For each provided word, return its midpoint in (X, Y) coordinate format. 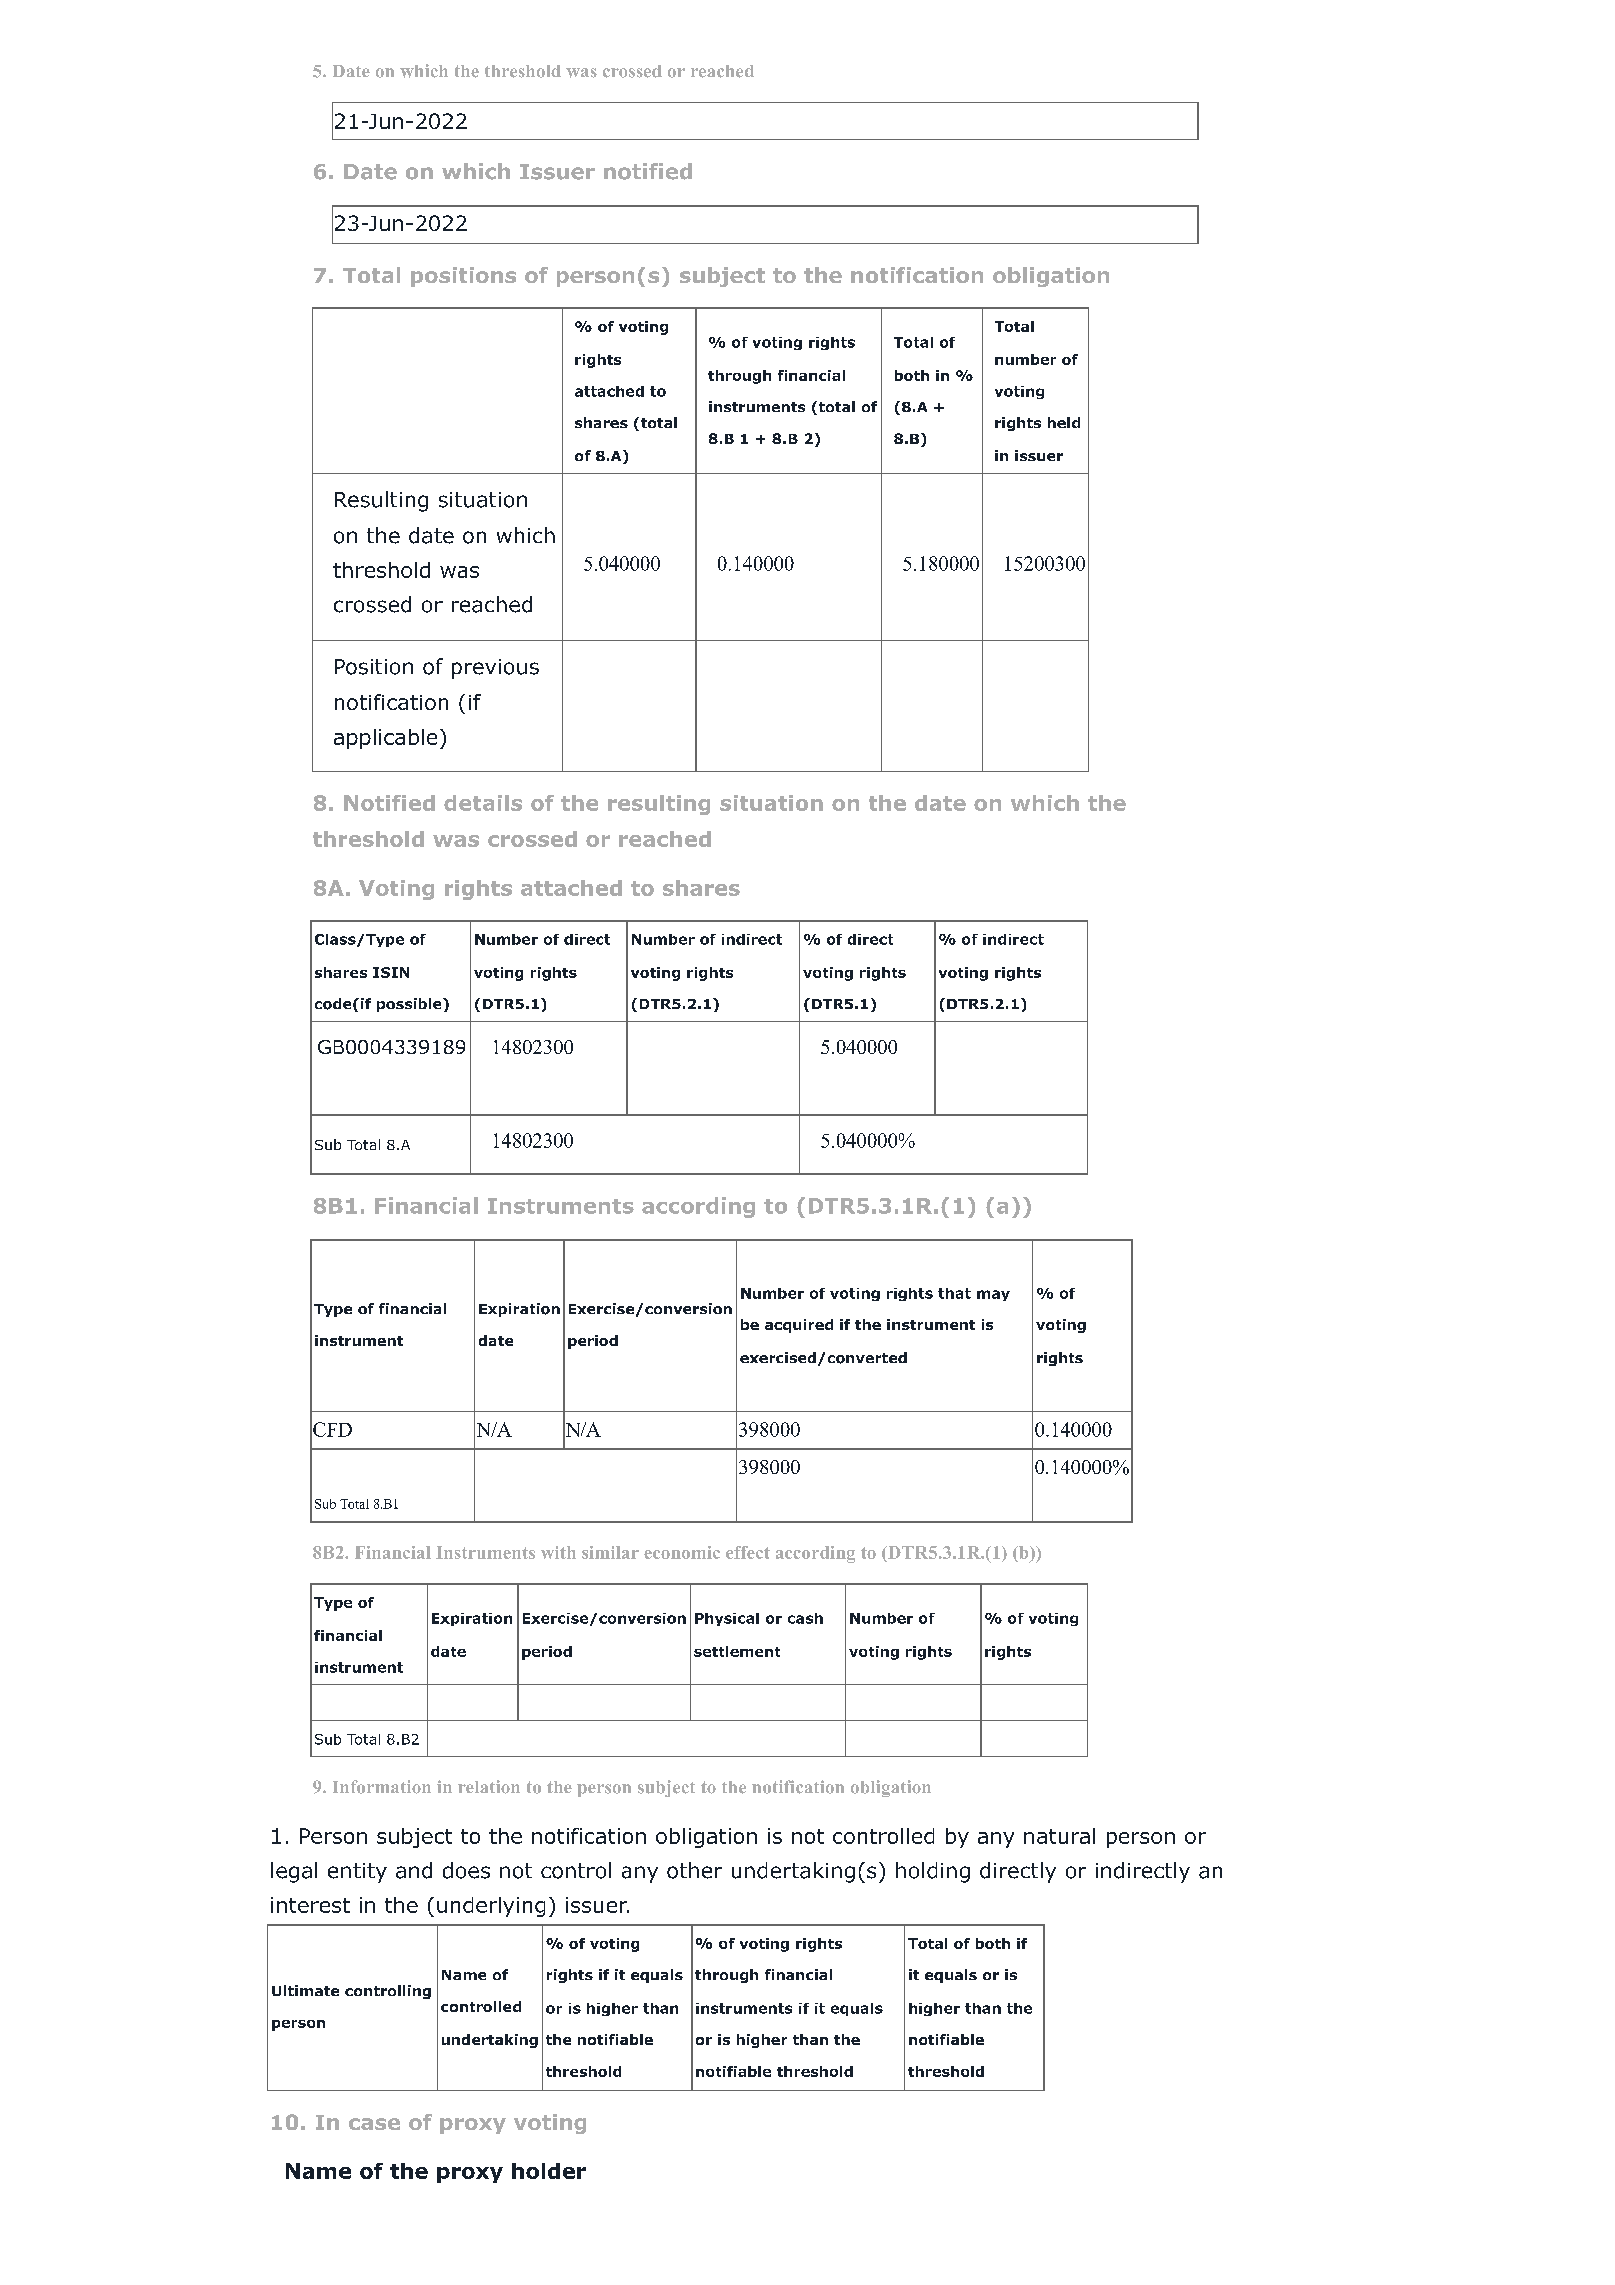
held (1064, 422)
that (954, 1293)
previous (495, 669)
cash (805, 1618)
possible (410, 1005)
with (558, 1552)
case (374, 2124)
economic (682, 1552)
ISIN (391, 972)
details (483, 803)
